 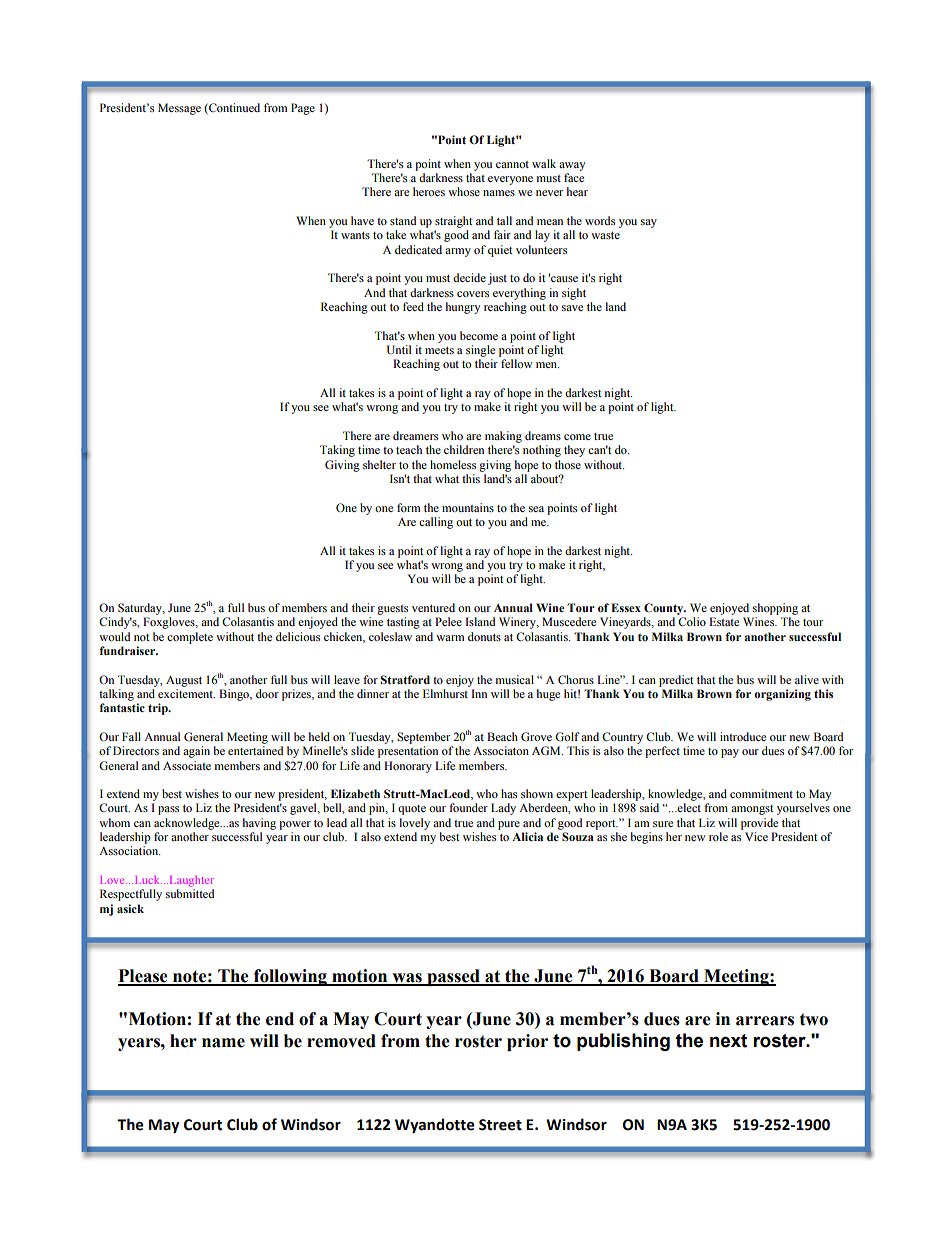 I want to click on say, so click(x=649, y=223).
